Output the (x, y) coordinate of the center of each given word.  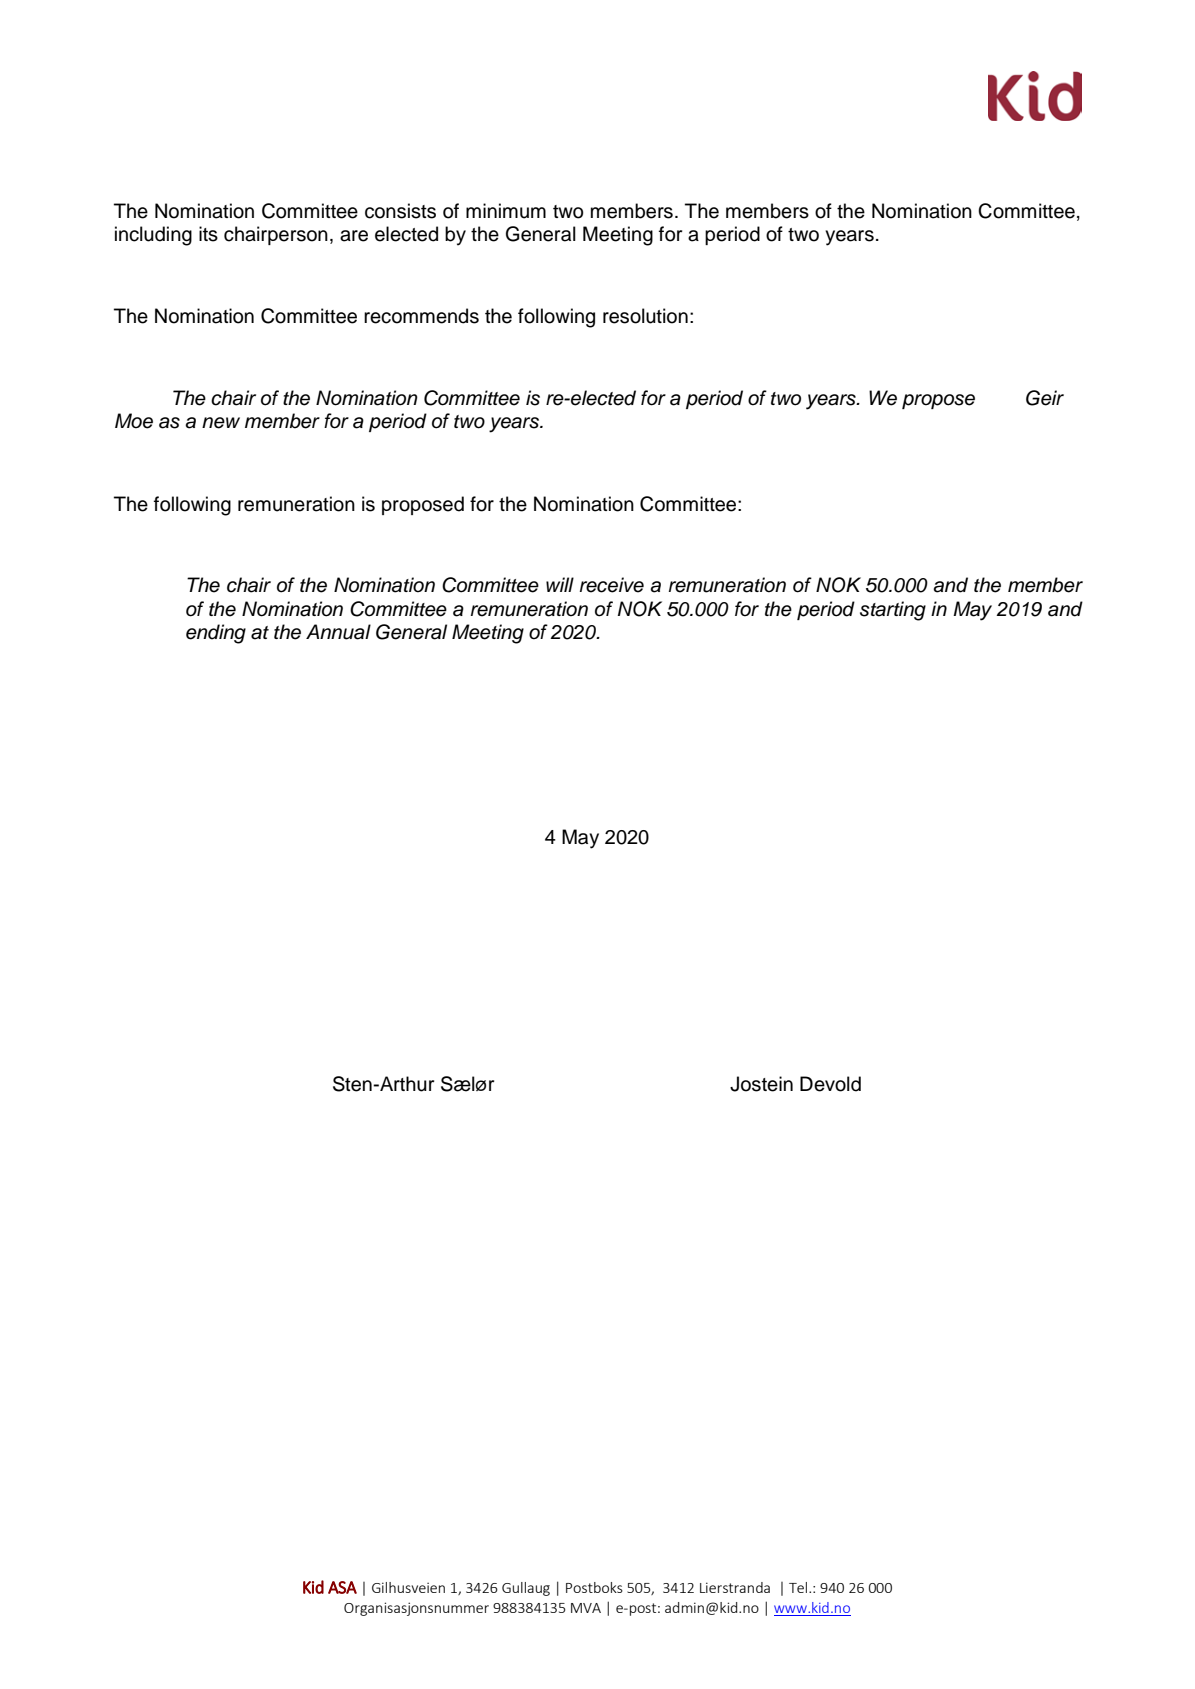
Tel (799, 1587)
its (208, 234)
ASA (342, 1587)
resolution (645, 316)
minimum (506, 211)
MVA (586, 1608)
